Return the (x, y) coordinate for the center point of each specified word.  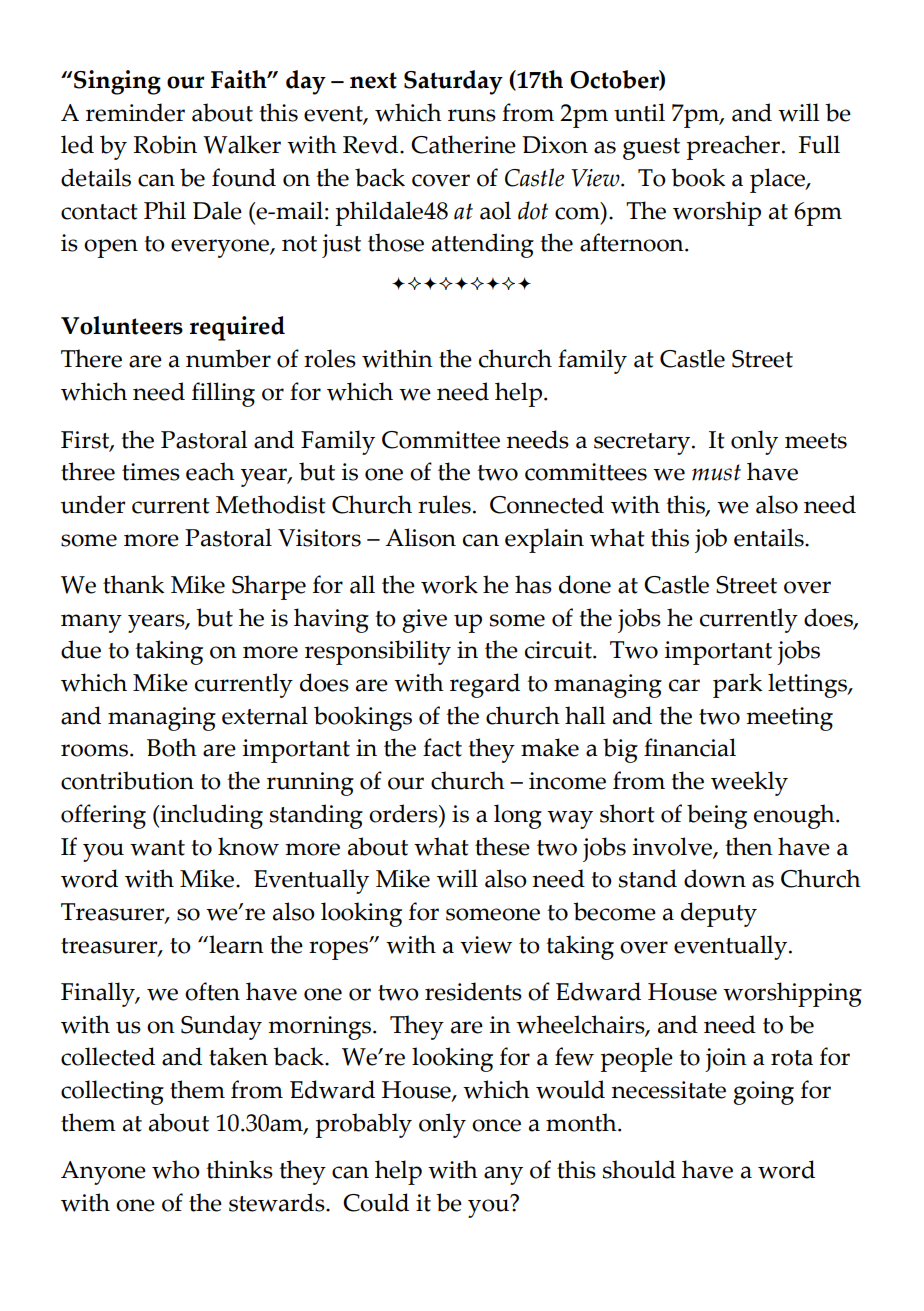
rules (444, 504)
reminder (135, 112)
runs (472, 115)
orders (404, 813)
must (716, 472)
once (496, 1125)
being (717, 816)
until (639, 112)
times (151, 472)
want (157, 848)
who (176, 1169)
